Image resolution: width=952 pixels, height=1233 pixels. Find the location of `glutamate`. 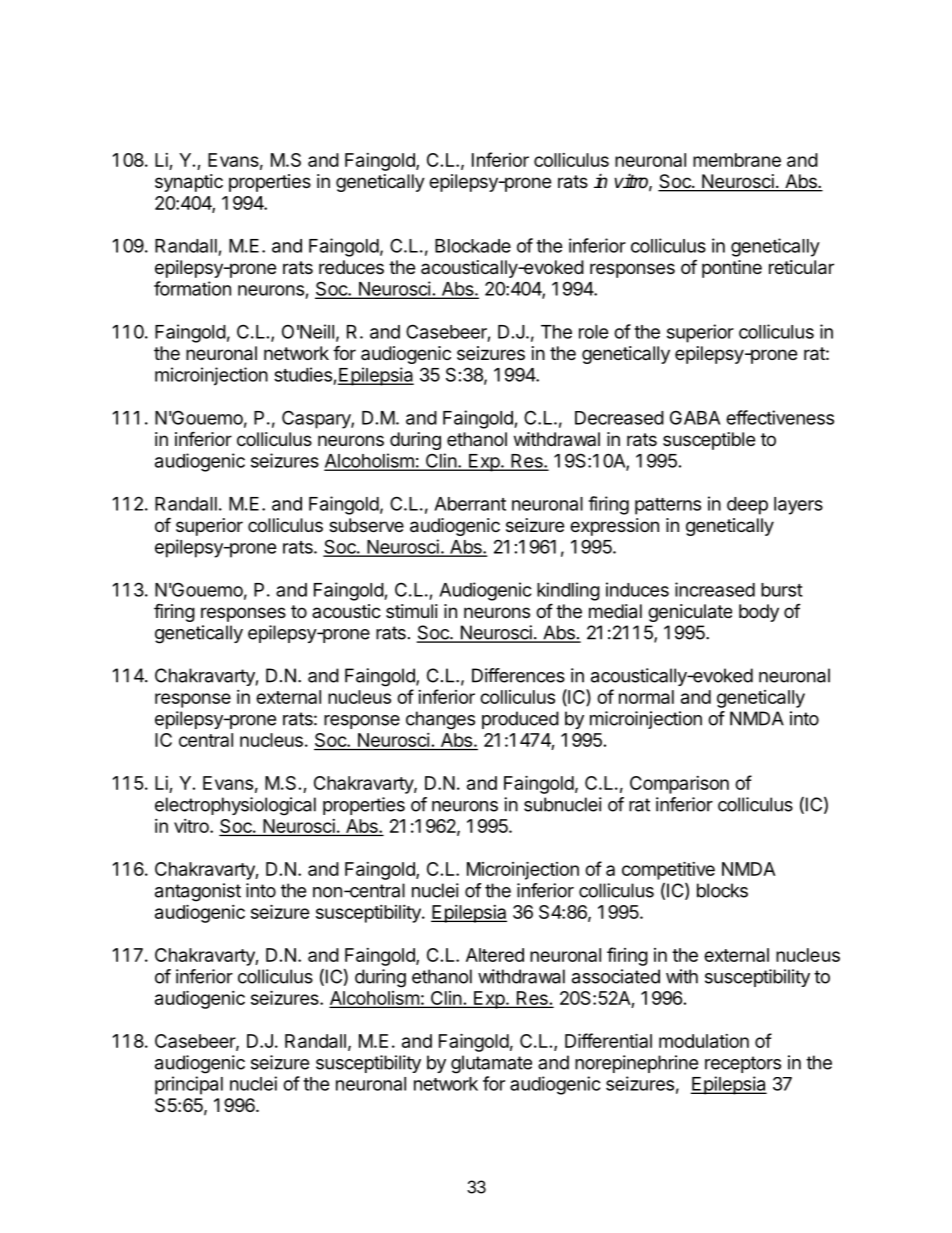

glutamate is located at coordinates (491, 1064).
